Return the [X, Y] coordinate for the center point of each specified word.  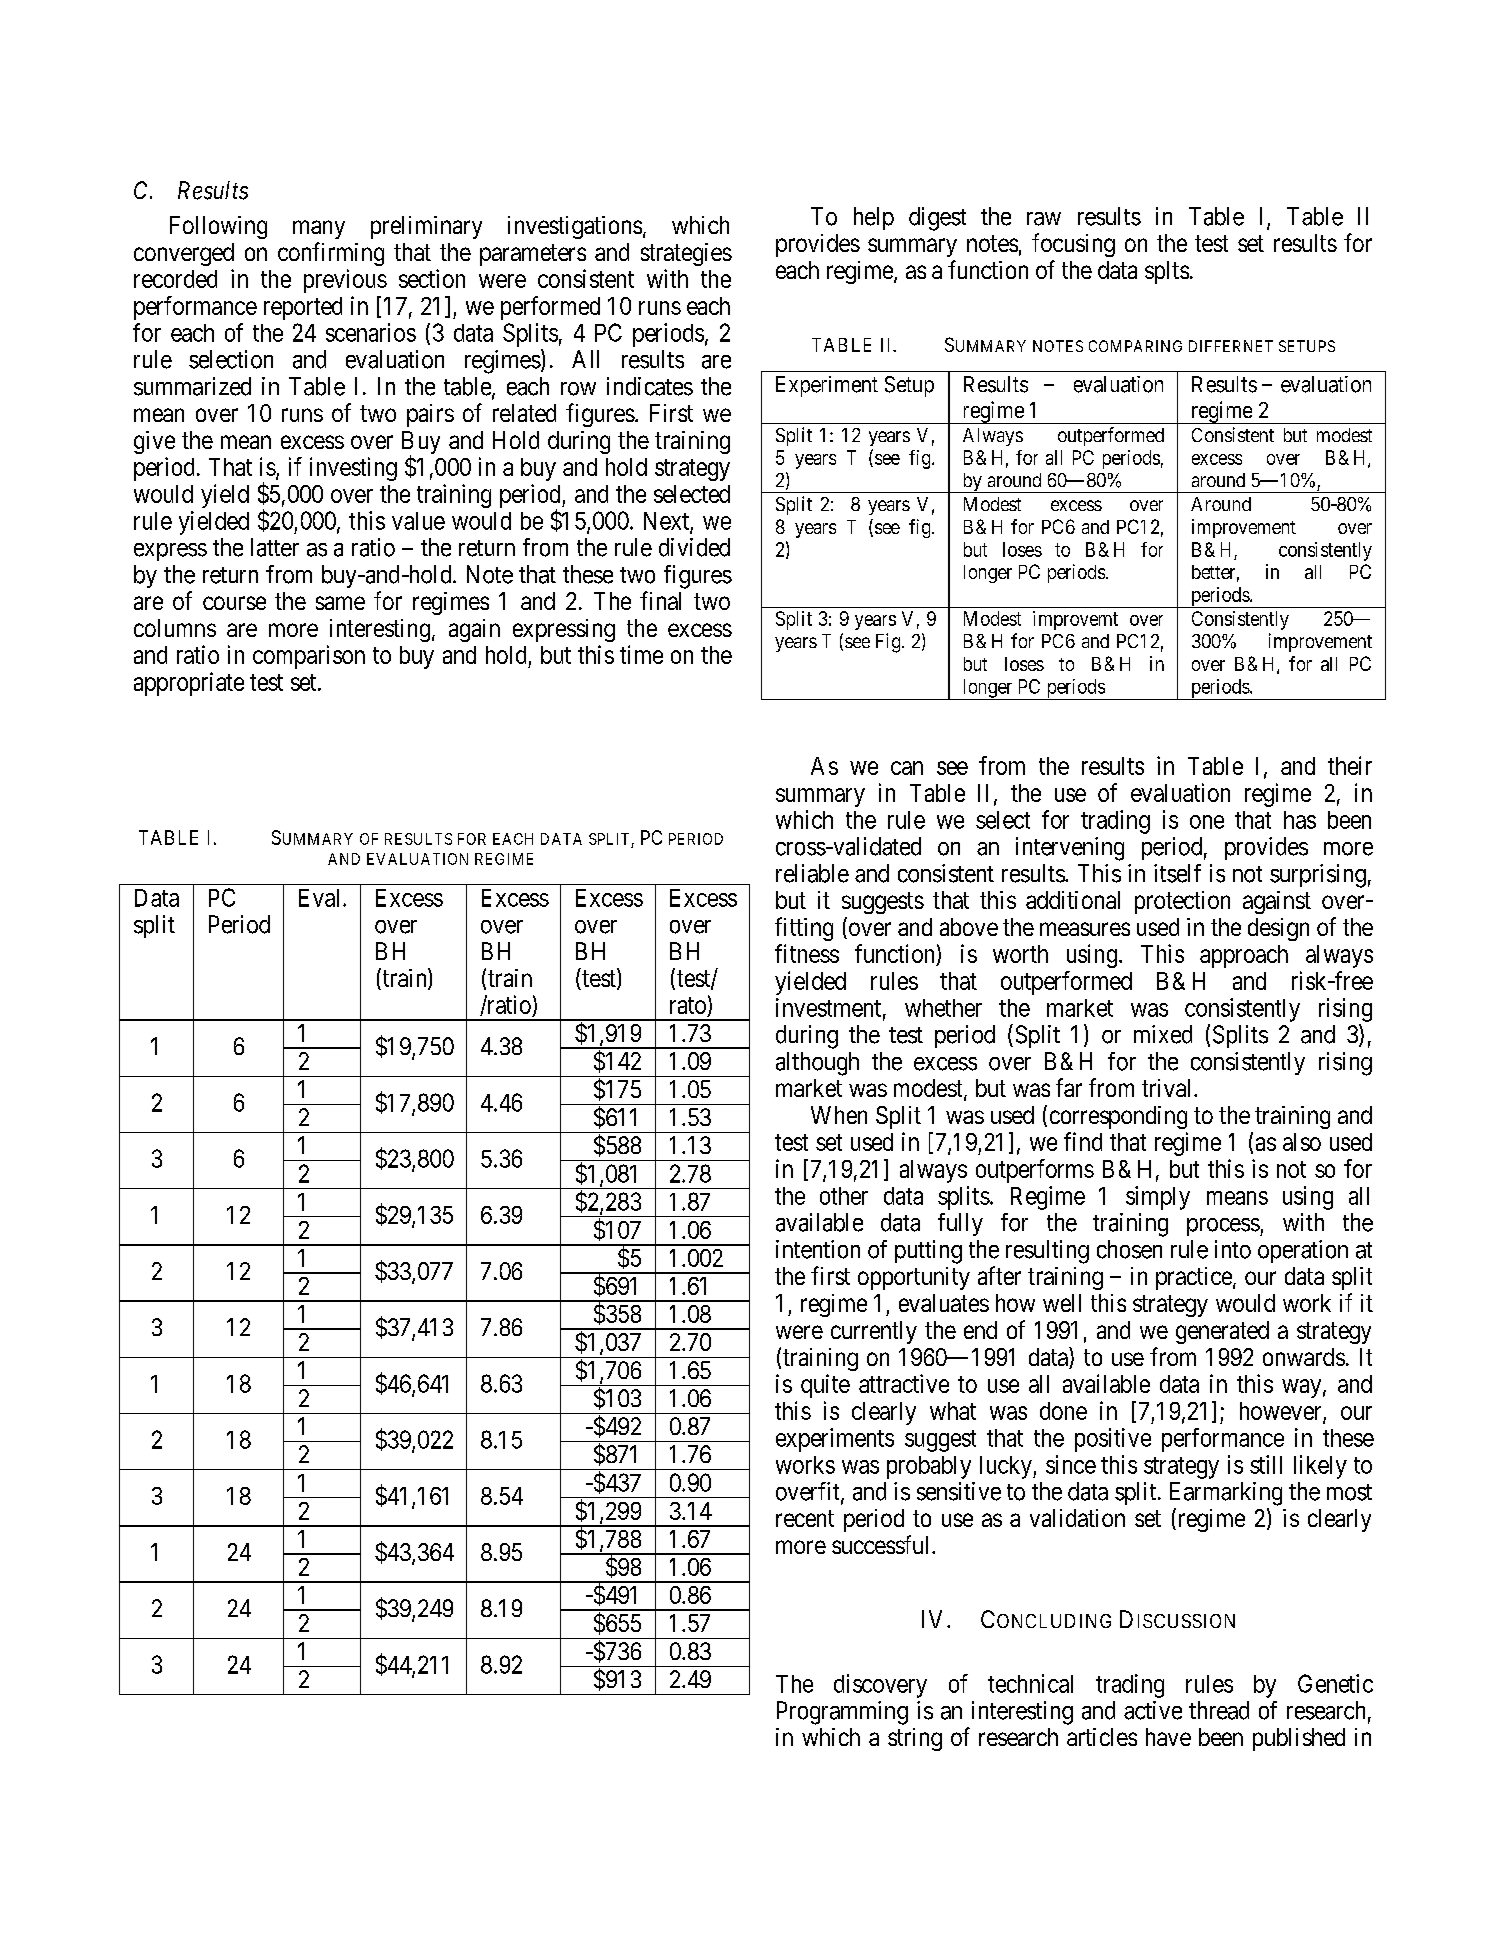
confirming [331, 254]
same [340, 603]
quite [825, 1386]
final [660, 600]
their [1350, 765]
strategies [686, 254]
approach [1244, 956]
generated [1222, 1332]
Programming [842, 1713]
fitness [807, 953]
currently [874, 1332]
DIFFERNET [1231, 346]
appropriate [189, 684]
